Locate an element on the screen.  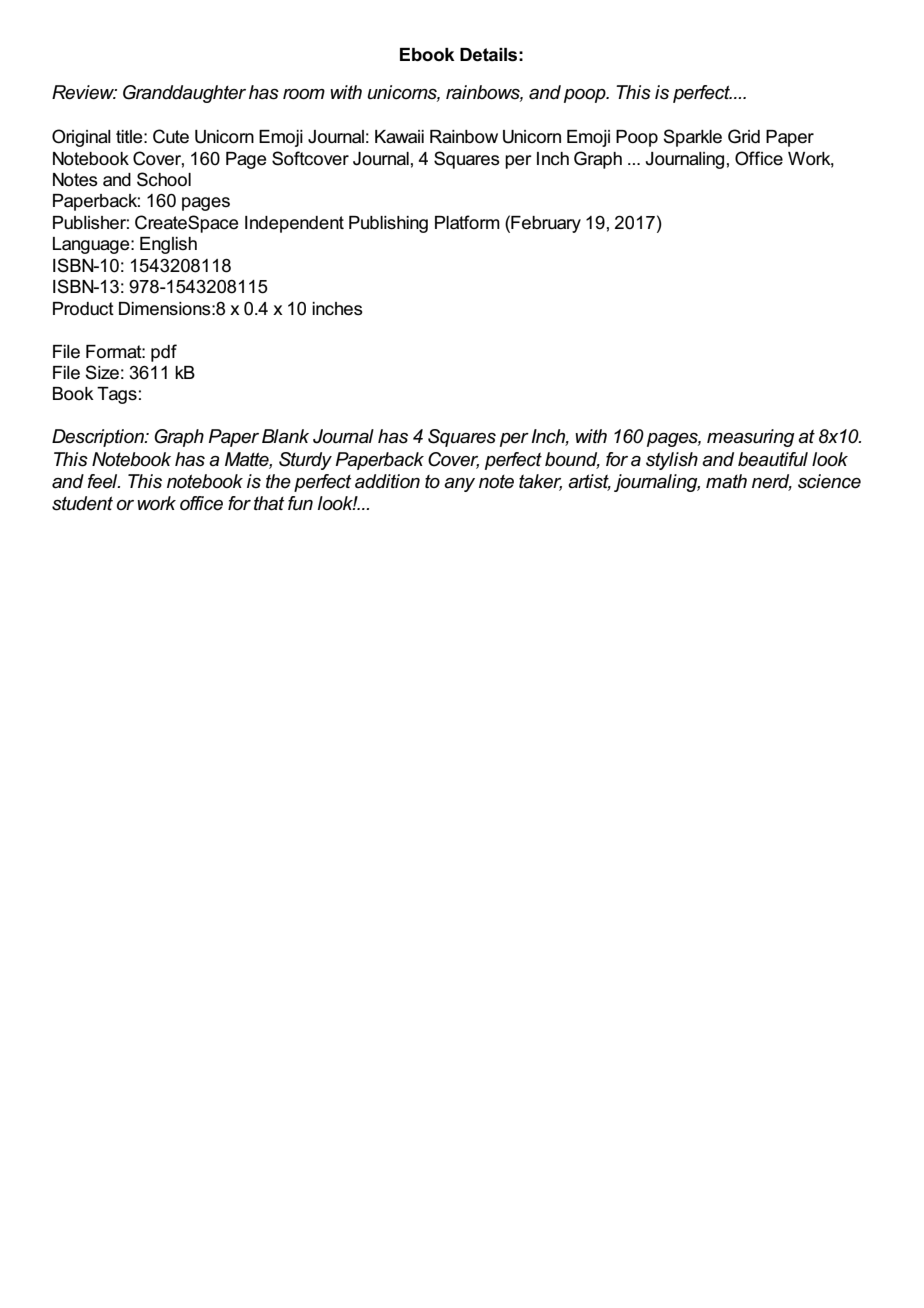
Platform is located at coordinates (467, 222).
